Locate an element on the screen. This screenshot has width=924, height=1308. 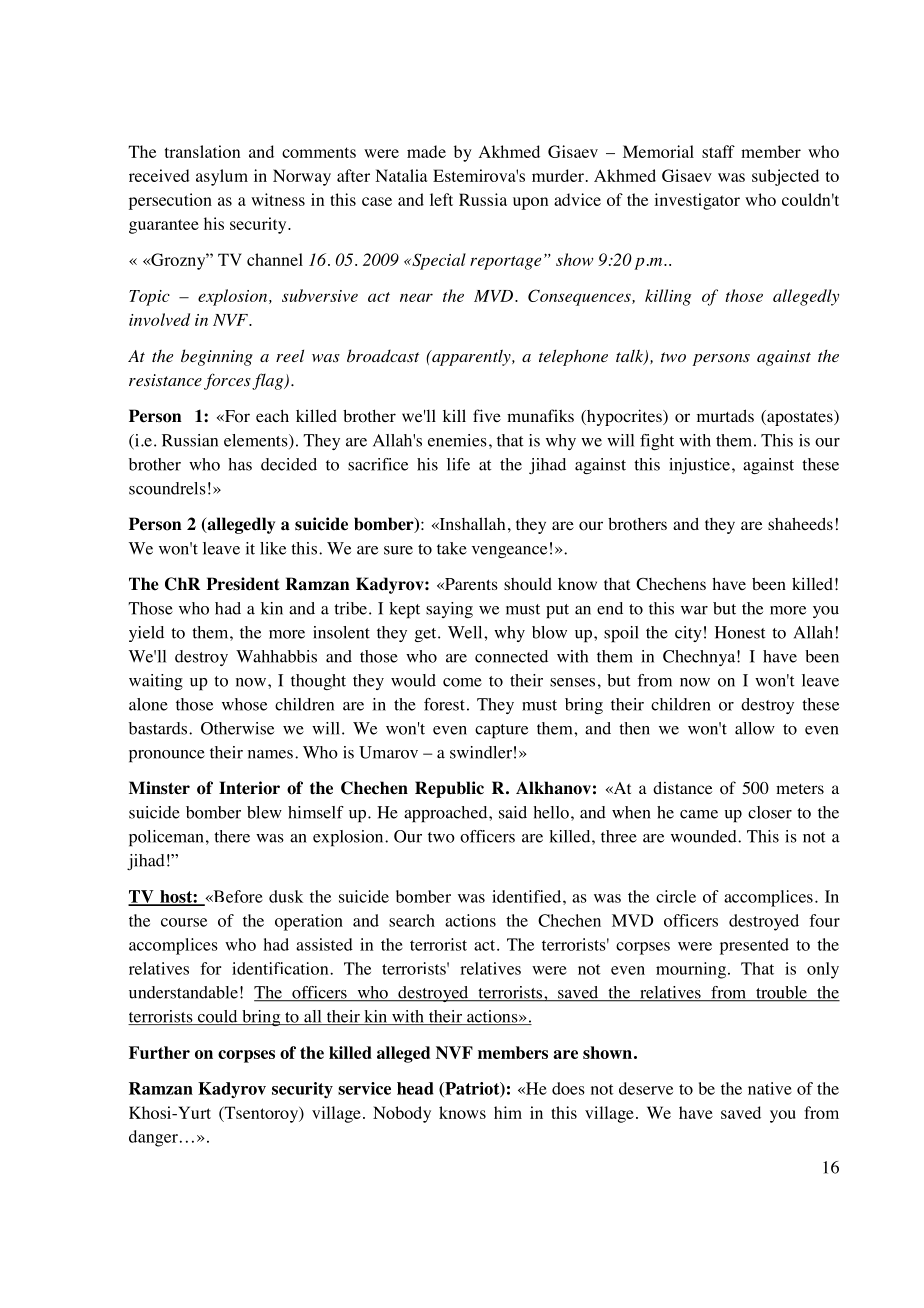
apostates is located at coordinates (800, 418).
